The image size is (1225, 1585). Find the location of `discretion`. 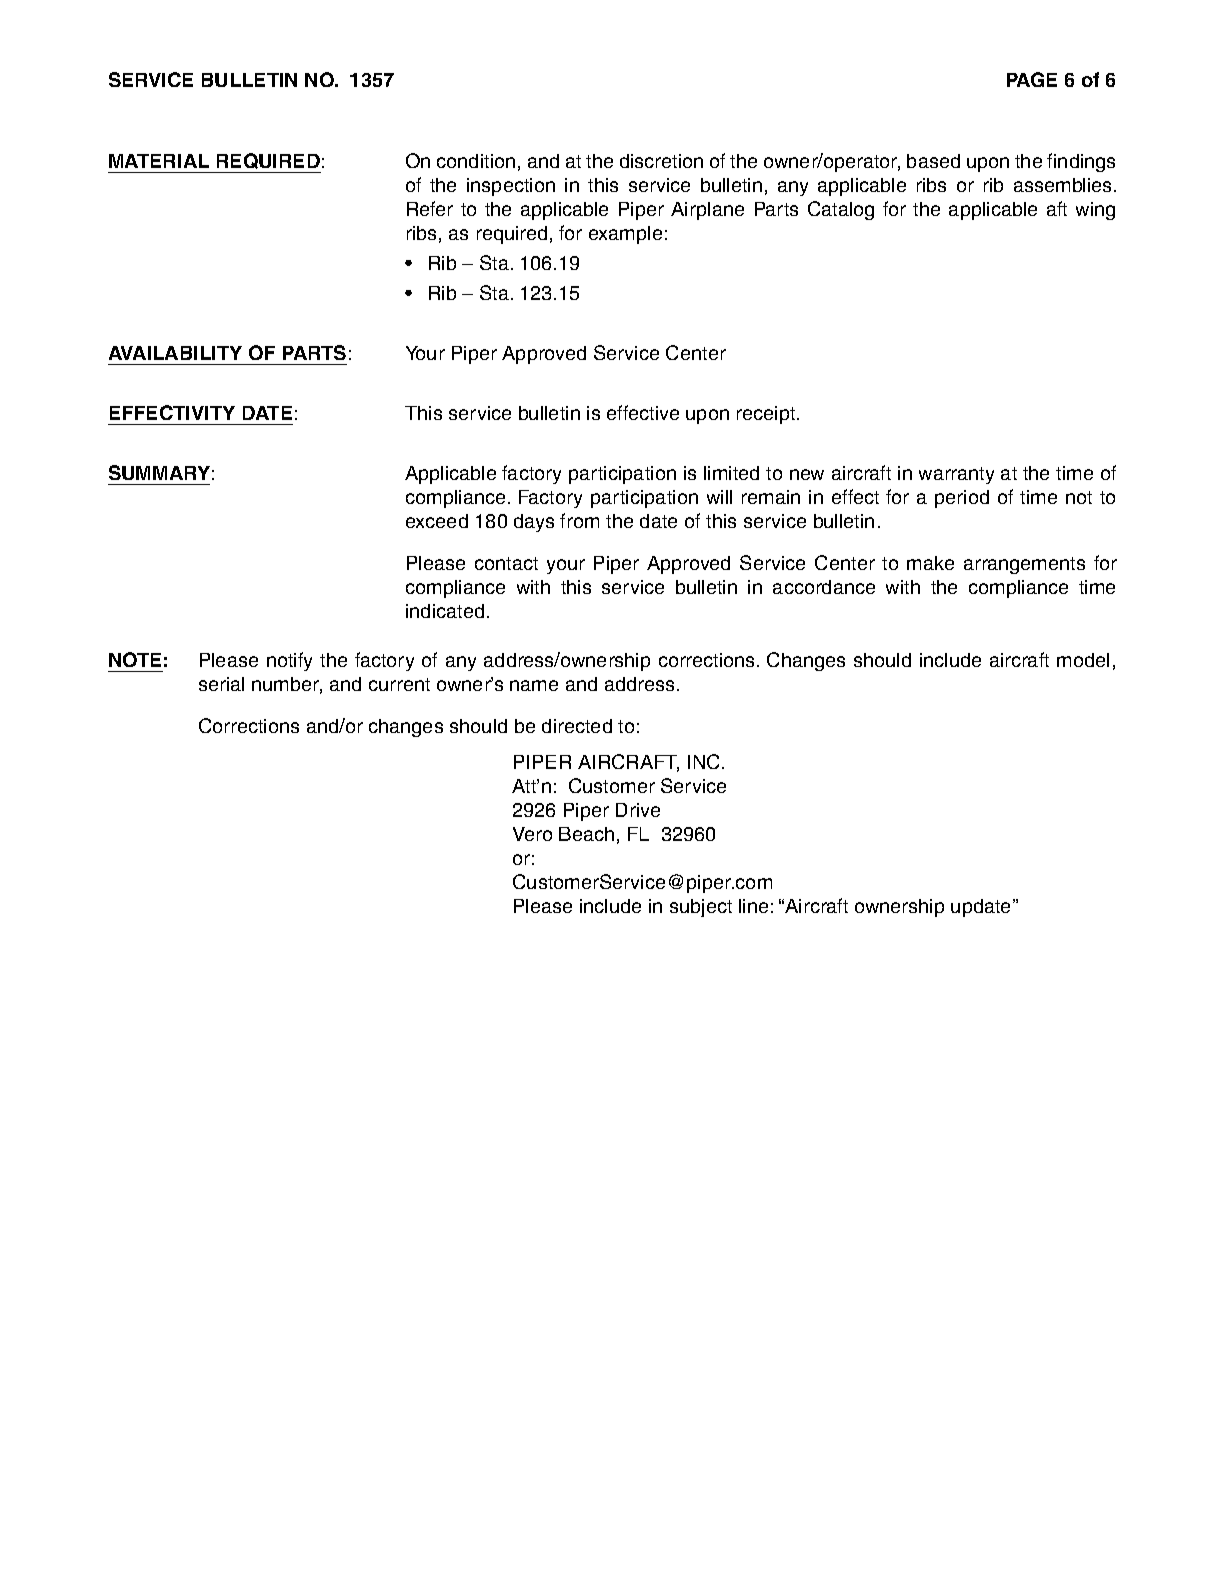

discretion is located at coordinates (661, 161).
